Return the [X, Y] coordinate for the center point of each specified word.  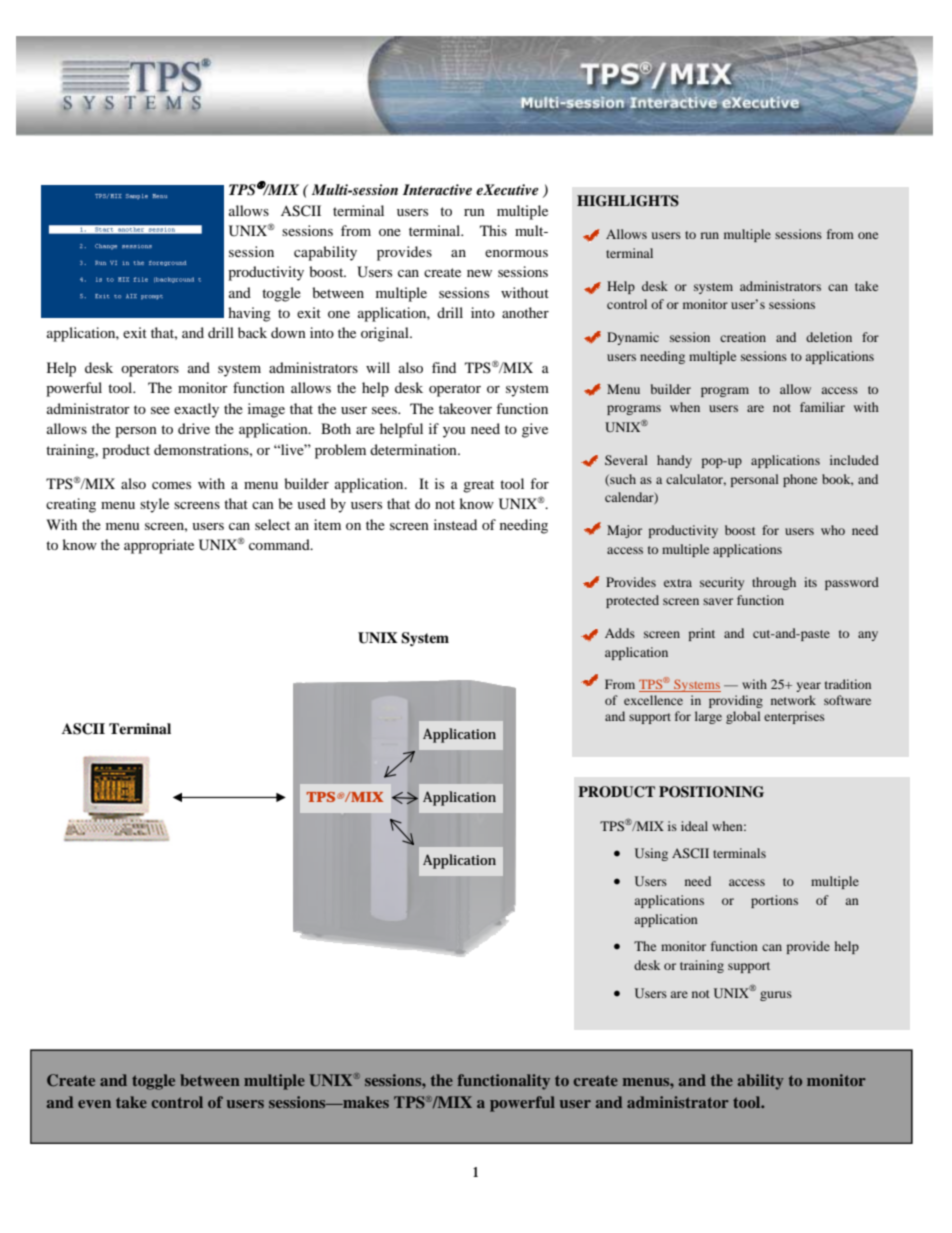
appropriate [159, 546]
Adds [620, 633]
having [249, 314]
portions [774, 901]
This [493, 230]
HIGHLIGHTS [628, 201]
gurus [776, 996]
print [701, 634]
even [94, 1104]
